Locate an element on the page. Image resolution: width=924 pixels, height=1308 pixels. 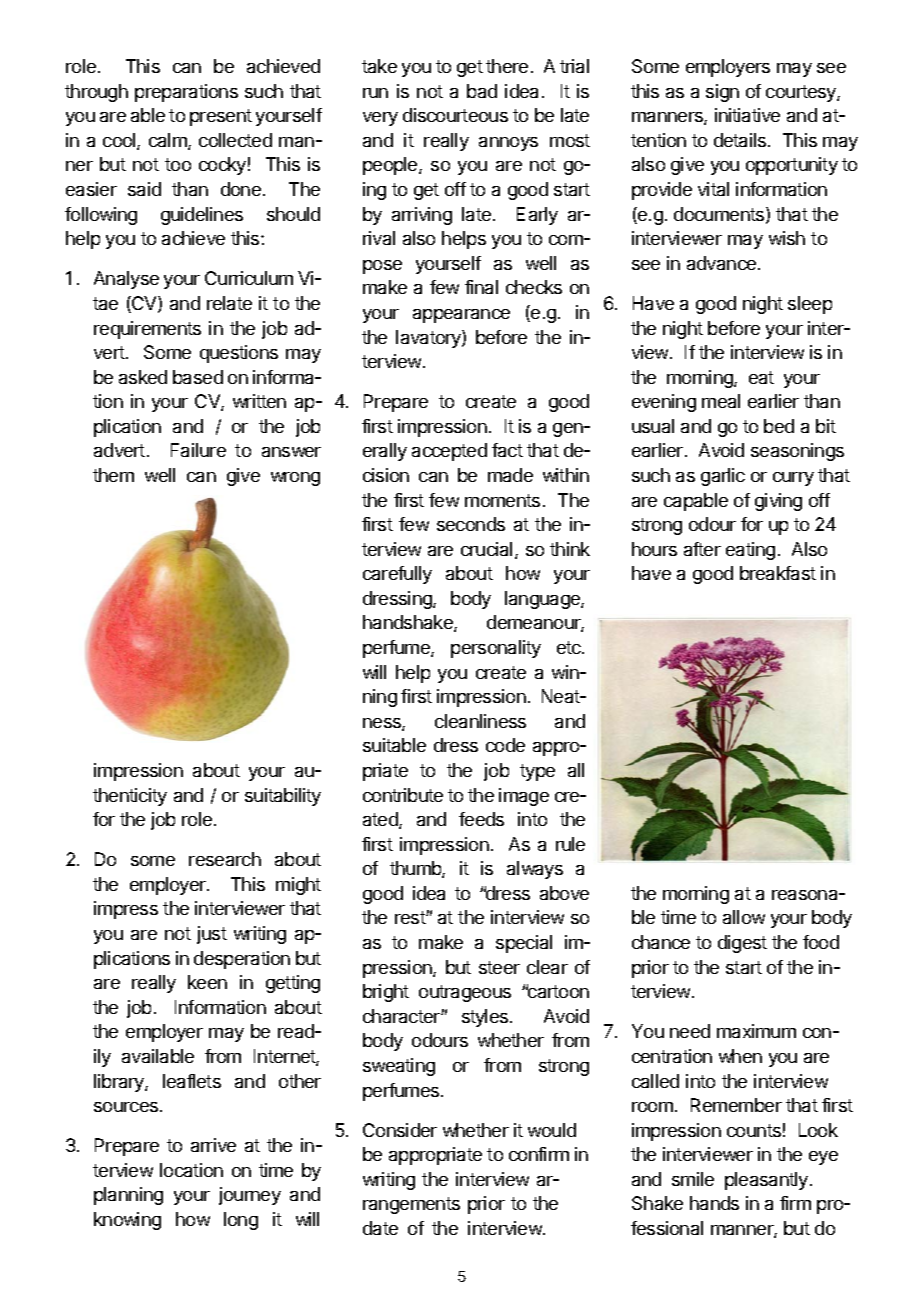
sign is located at coordinates (722, 93).
